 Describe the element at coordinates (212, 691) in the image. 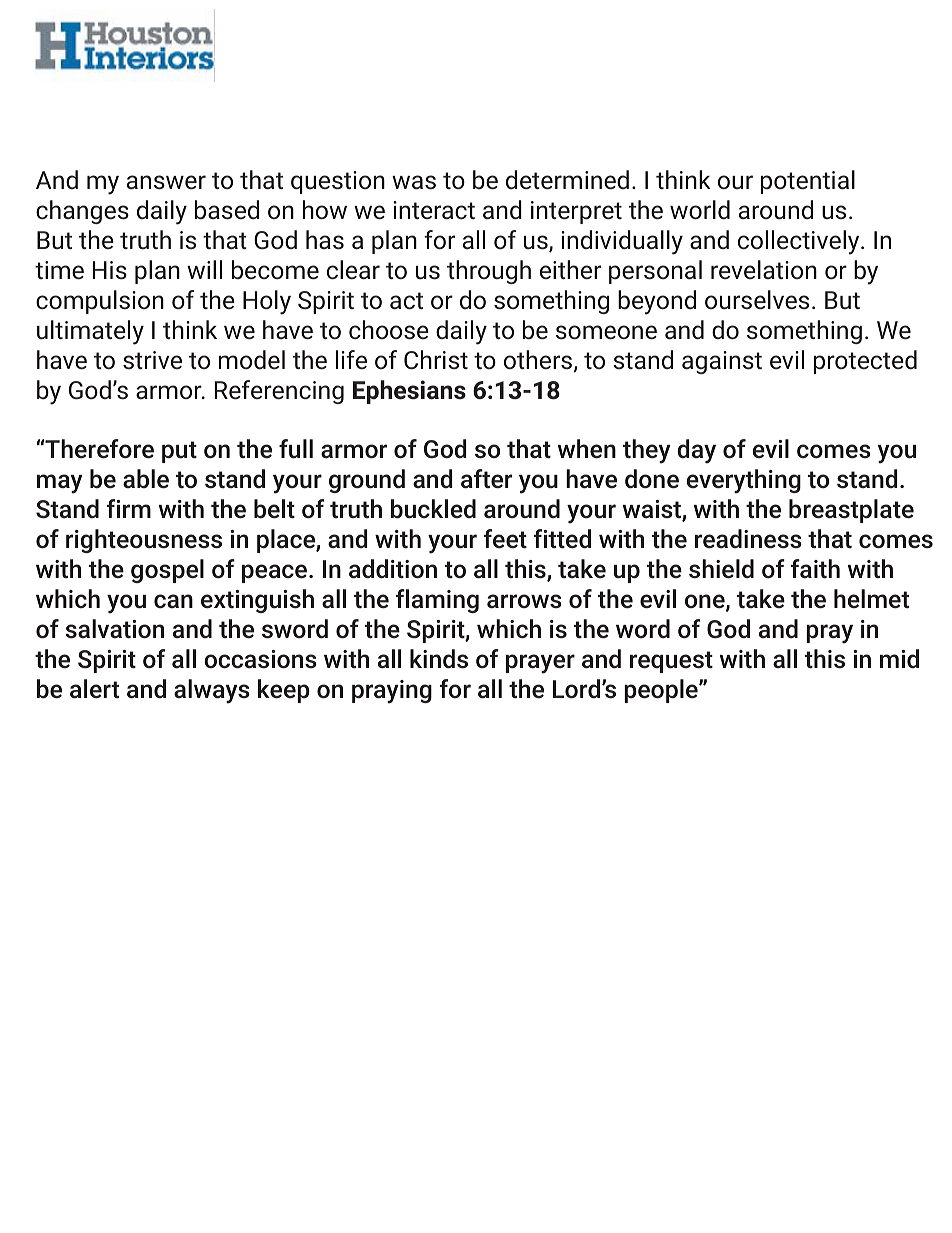

I see `always` at that location.
